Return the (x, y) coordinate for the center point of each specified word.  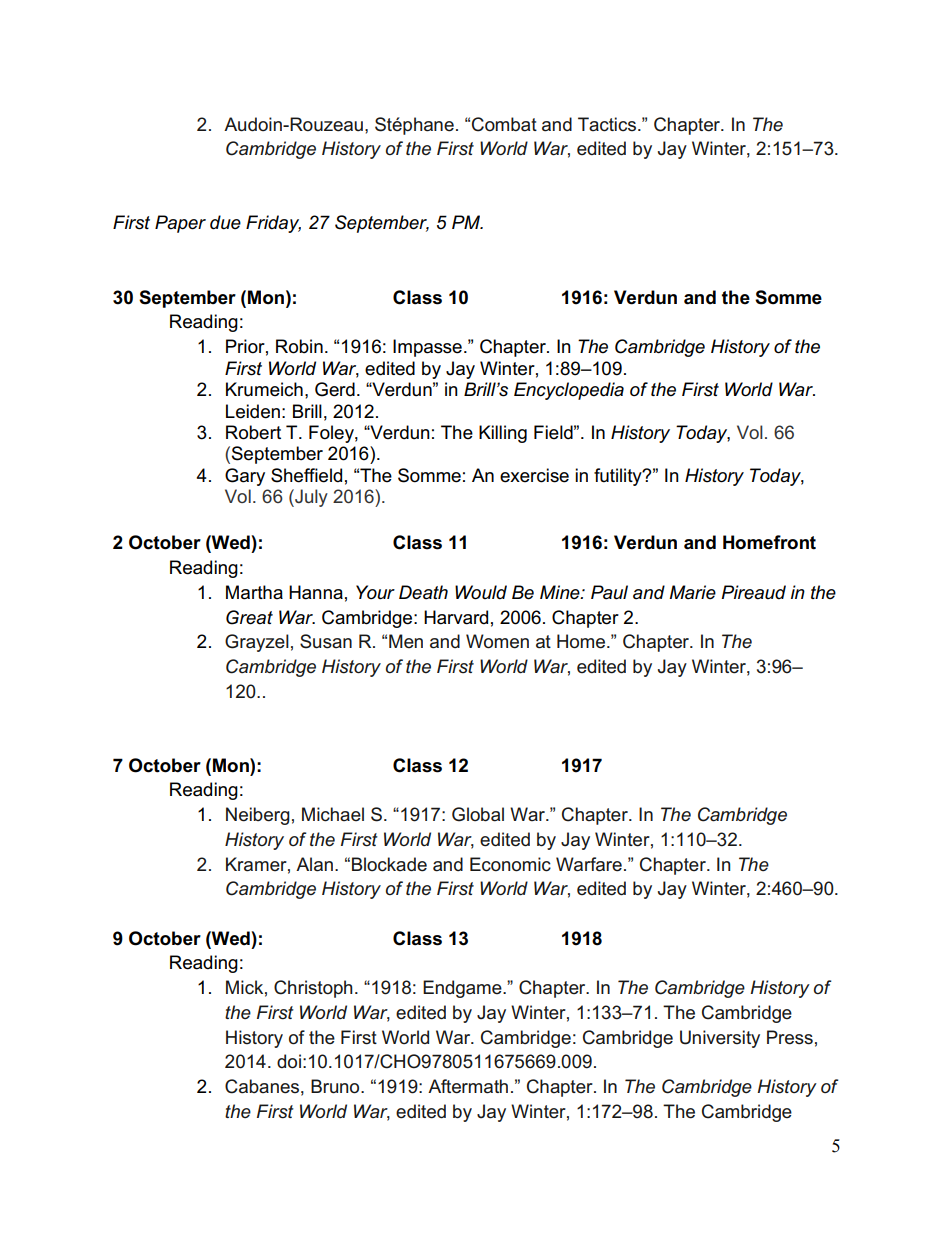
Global (478, 814)
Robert (253, 432)
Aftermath (468, 1086)
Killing (503, 434)
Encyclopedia (569, 391)
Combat (504, 124)
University (720, 1039)
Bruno (336, 1086)
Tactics (607, 124)
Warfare (589, 864)
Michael (333, 814)
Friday (273, 224)
